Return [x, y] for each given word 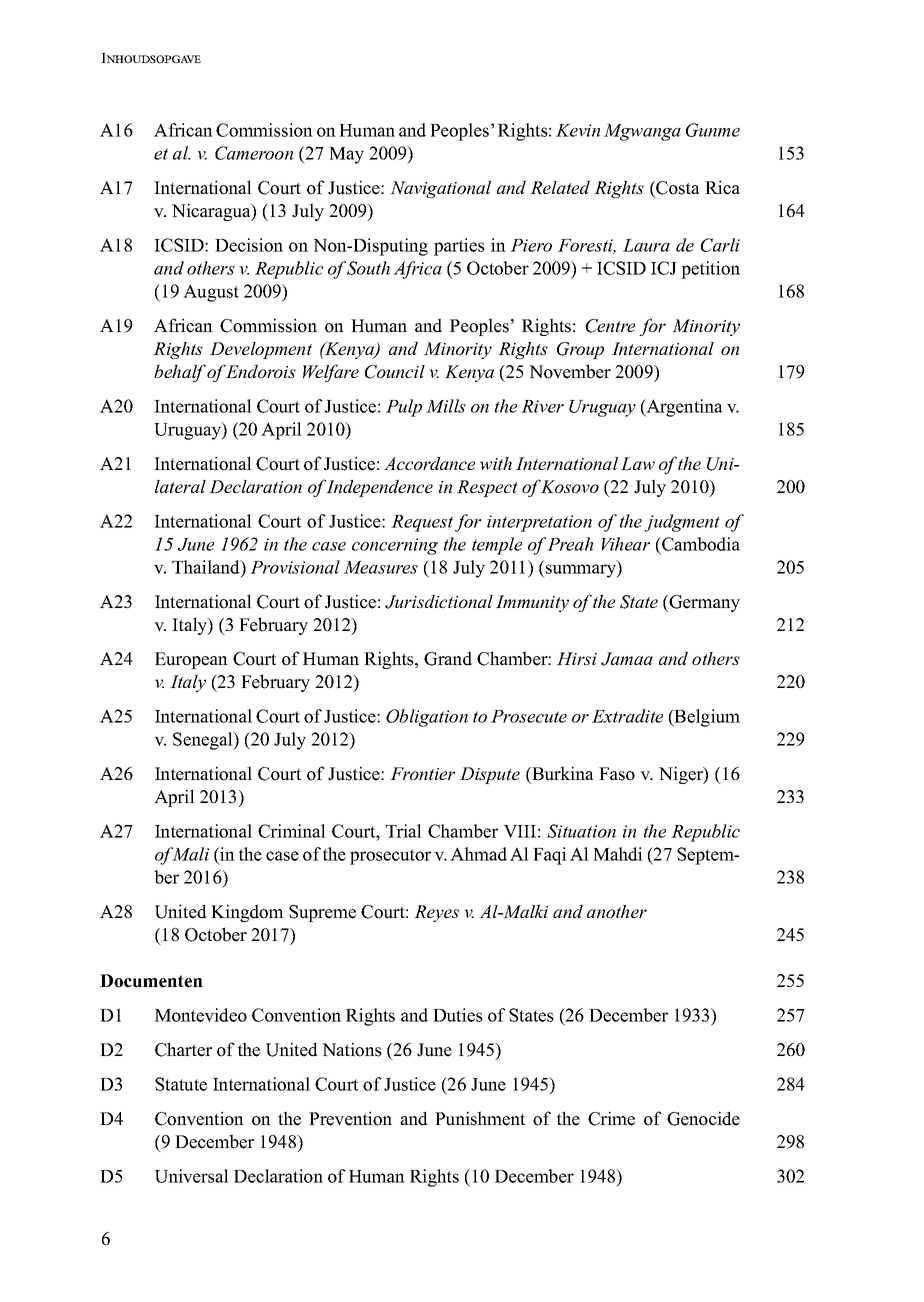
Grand [448, 658]
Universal [192, 1176]
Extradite [627, 716]
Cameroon [254, 153]
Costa [677, 189]
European [191, 660]
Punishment [480, 1118]
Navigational [440, 189]
